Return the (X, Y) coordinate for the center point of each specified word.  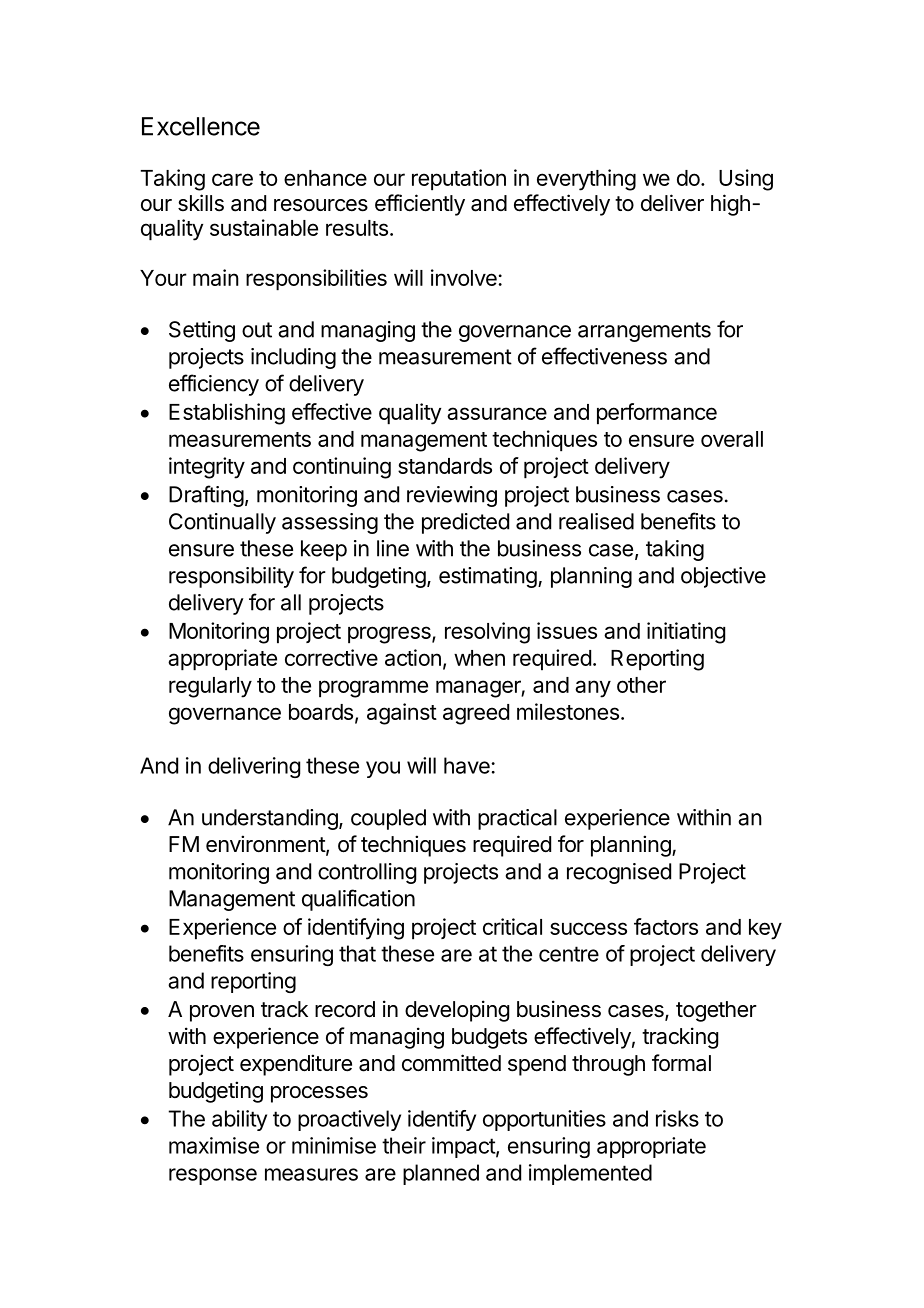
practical (517, 819)
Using (746, 180)
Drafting (206, 496)
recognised (619, 873)
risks (677, 1118)
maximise (214, 1145)
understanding (270, 819)
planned (441, 1174)
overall (732, 439)
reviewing (452, 496)
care (232, 179)
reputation (459, 180)
